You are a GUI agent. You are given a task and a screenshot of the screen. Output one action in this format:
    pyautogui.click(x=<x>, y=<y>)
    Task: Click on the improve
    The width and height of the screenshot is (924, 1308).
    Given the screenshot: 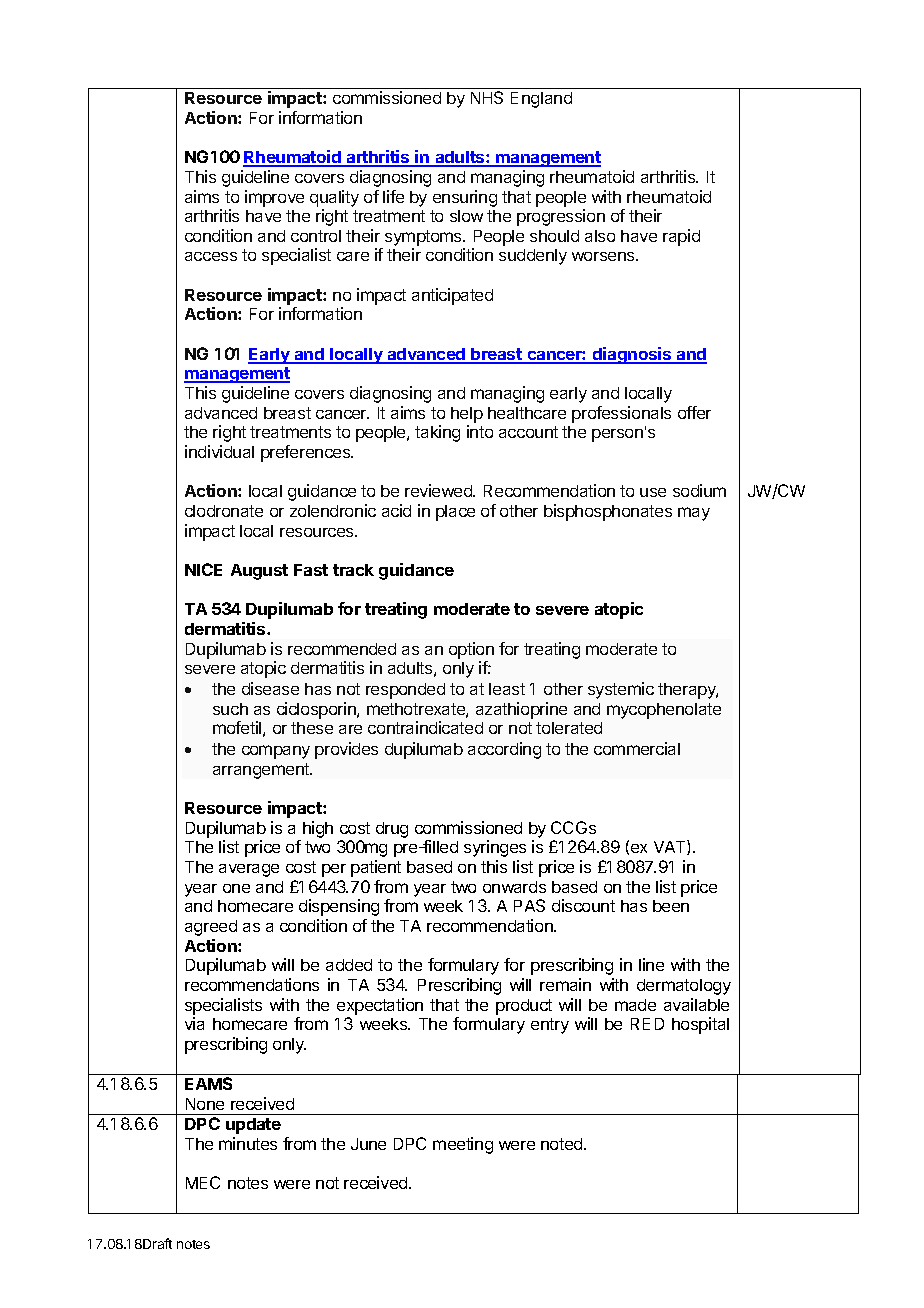 What is the action you would take?
    pyautogui.click(x=274, y=198)
